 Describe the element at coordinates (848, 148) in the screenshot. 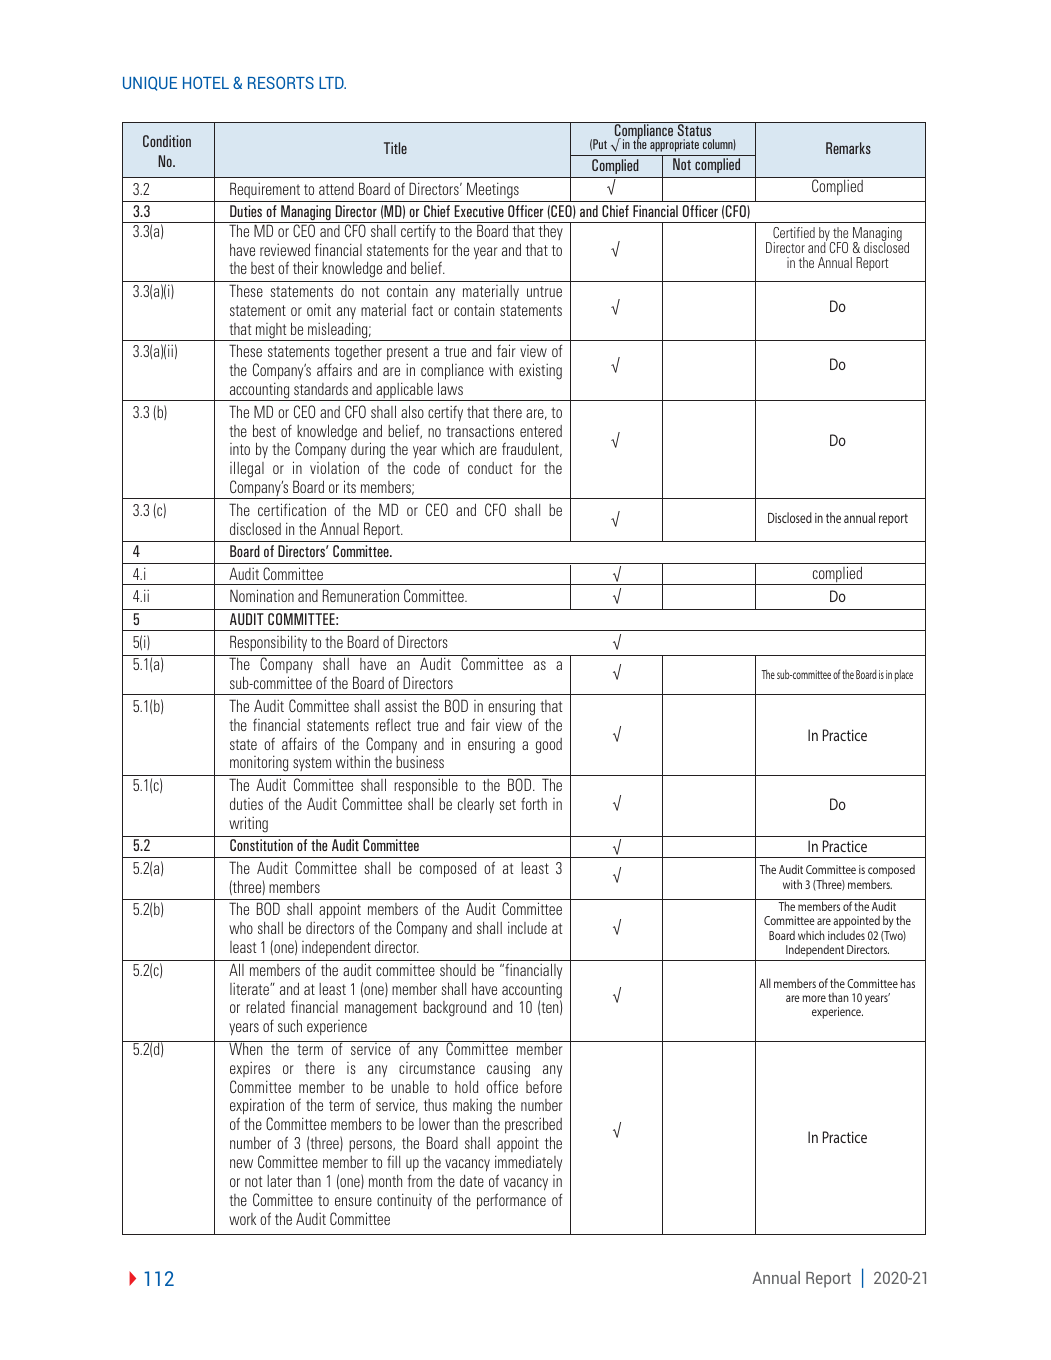

I see `Remarks` at that location.
